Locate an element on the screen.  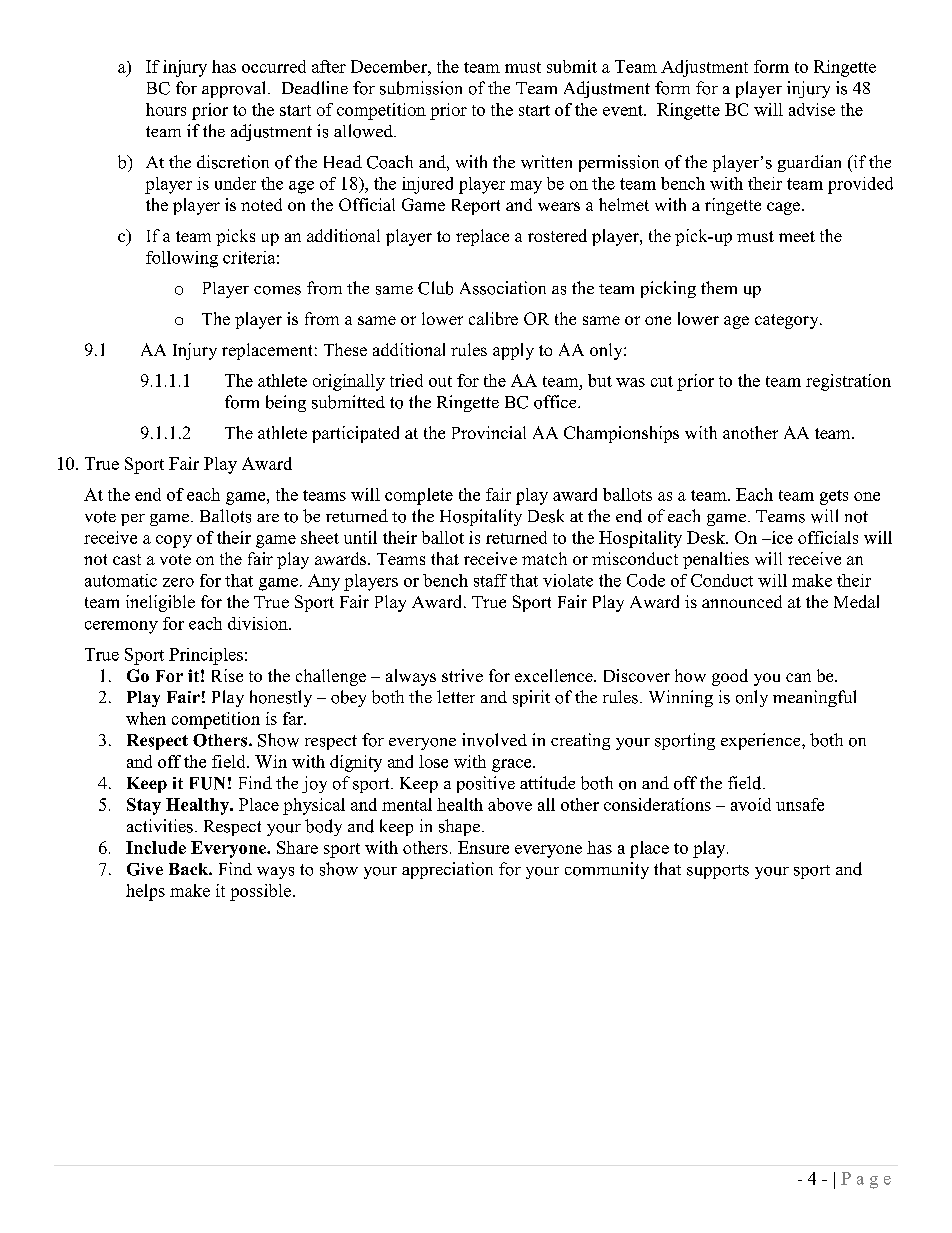
advise is located at coordinates (812, 109).
